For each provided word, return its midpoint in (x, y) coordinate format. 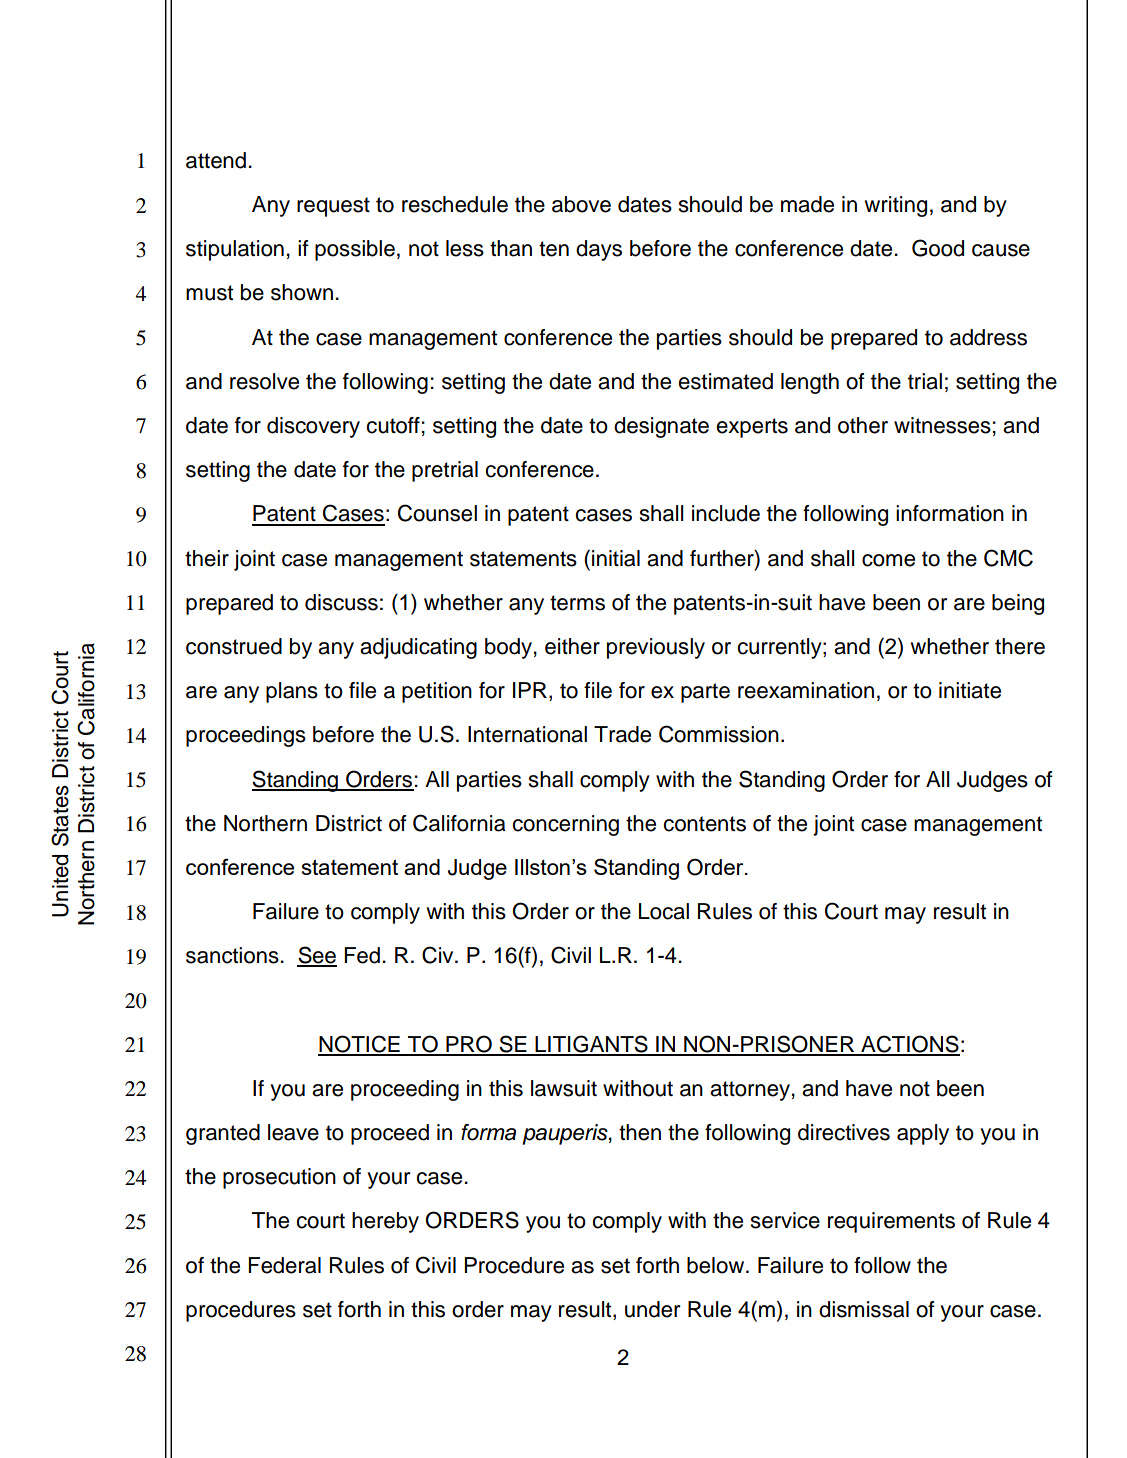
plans (292, 692)
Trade (622, 734)
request (333, 207)
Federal (284, 1265)
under (652, 1309)
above (581, 204)
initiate (970, 690)
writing (896, 206)
